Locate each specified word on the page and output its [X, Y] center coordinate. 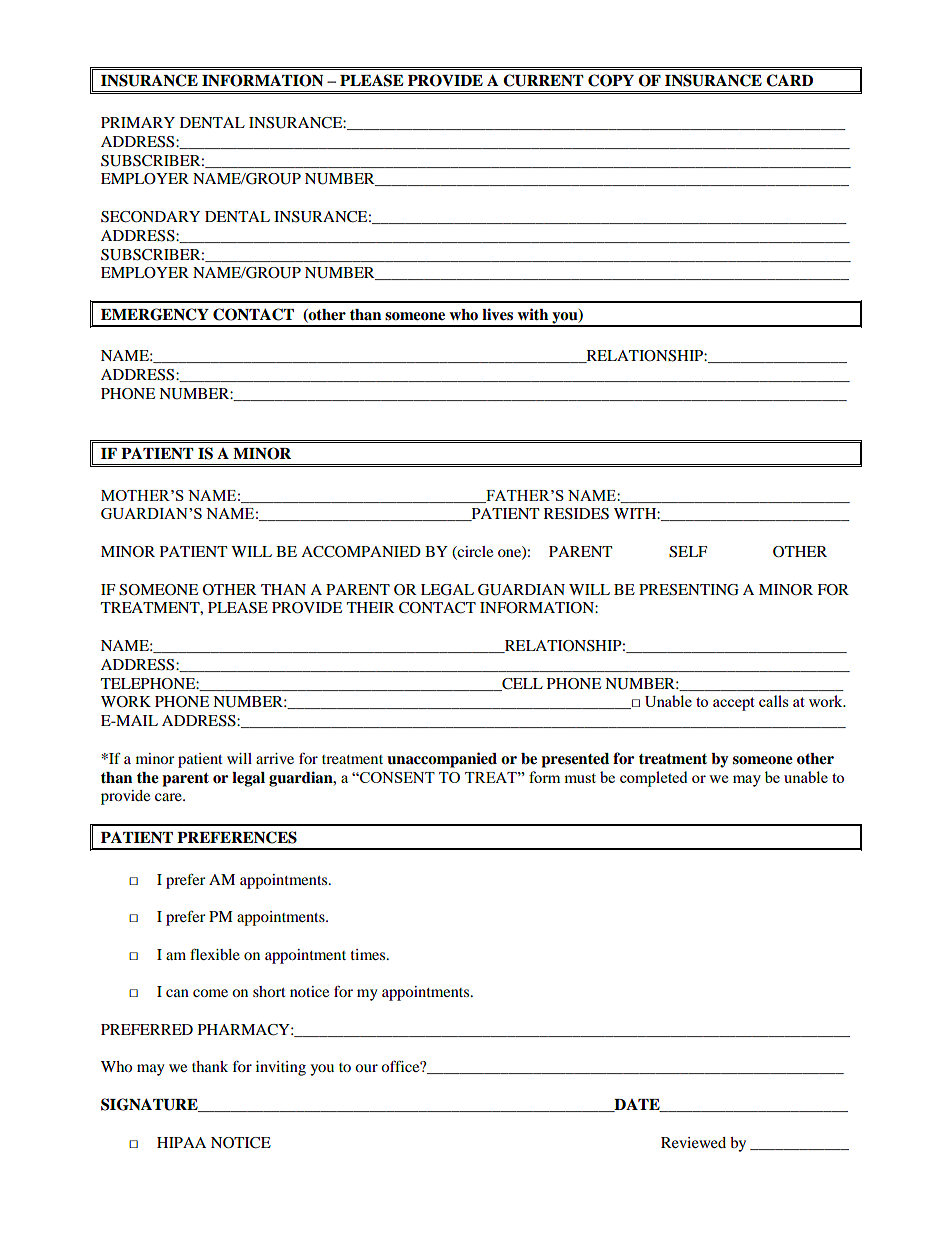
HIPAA [181, 1142]
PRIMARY [138, 122]
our [366, 1068]
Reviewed [693, 1142]
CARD [789, 80]
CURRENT [543, 80]
